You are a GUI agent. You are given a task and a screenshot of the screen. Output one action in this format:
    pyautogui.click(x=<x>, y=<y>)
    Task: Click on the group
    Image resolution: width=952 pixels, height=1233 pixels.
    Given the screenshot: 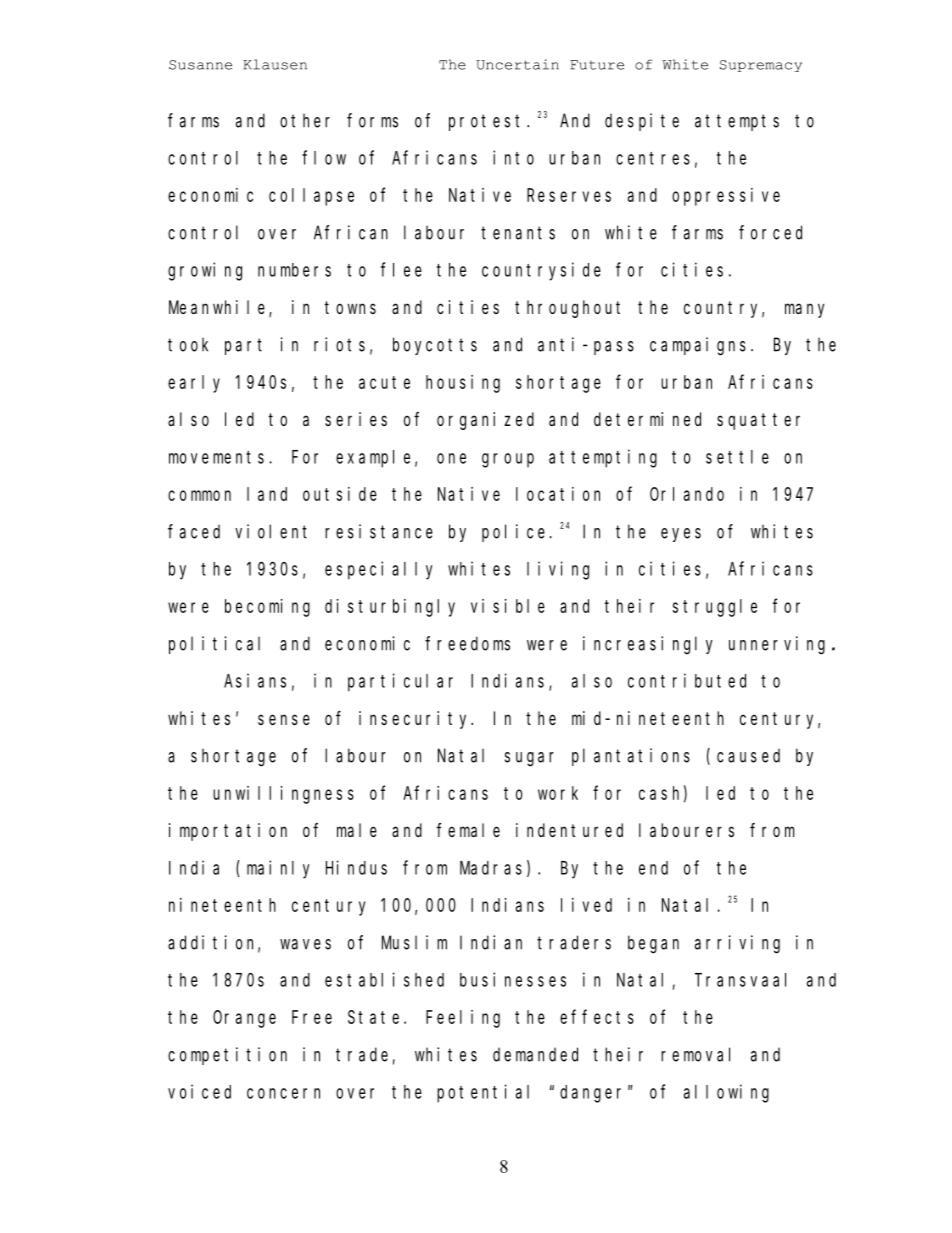 What is the action you would take?
    pyautogui.click(x=508, y=460)
